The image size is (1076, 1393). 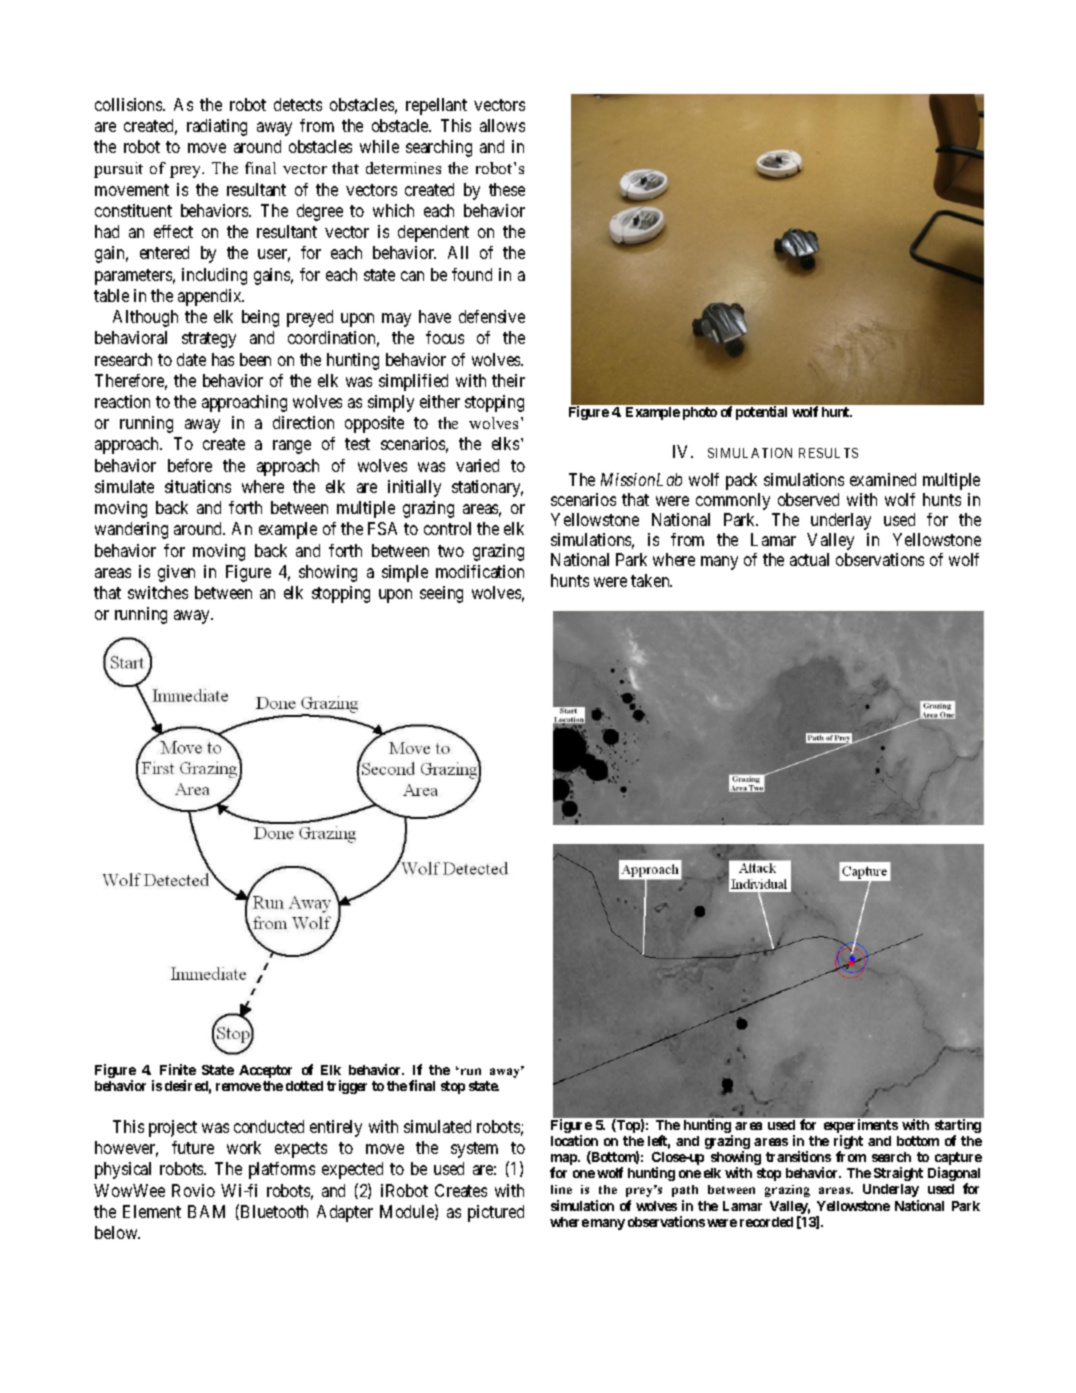 I want to click on seeing, so click(x=441, y=594).
